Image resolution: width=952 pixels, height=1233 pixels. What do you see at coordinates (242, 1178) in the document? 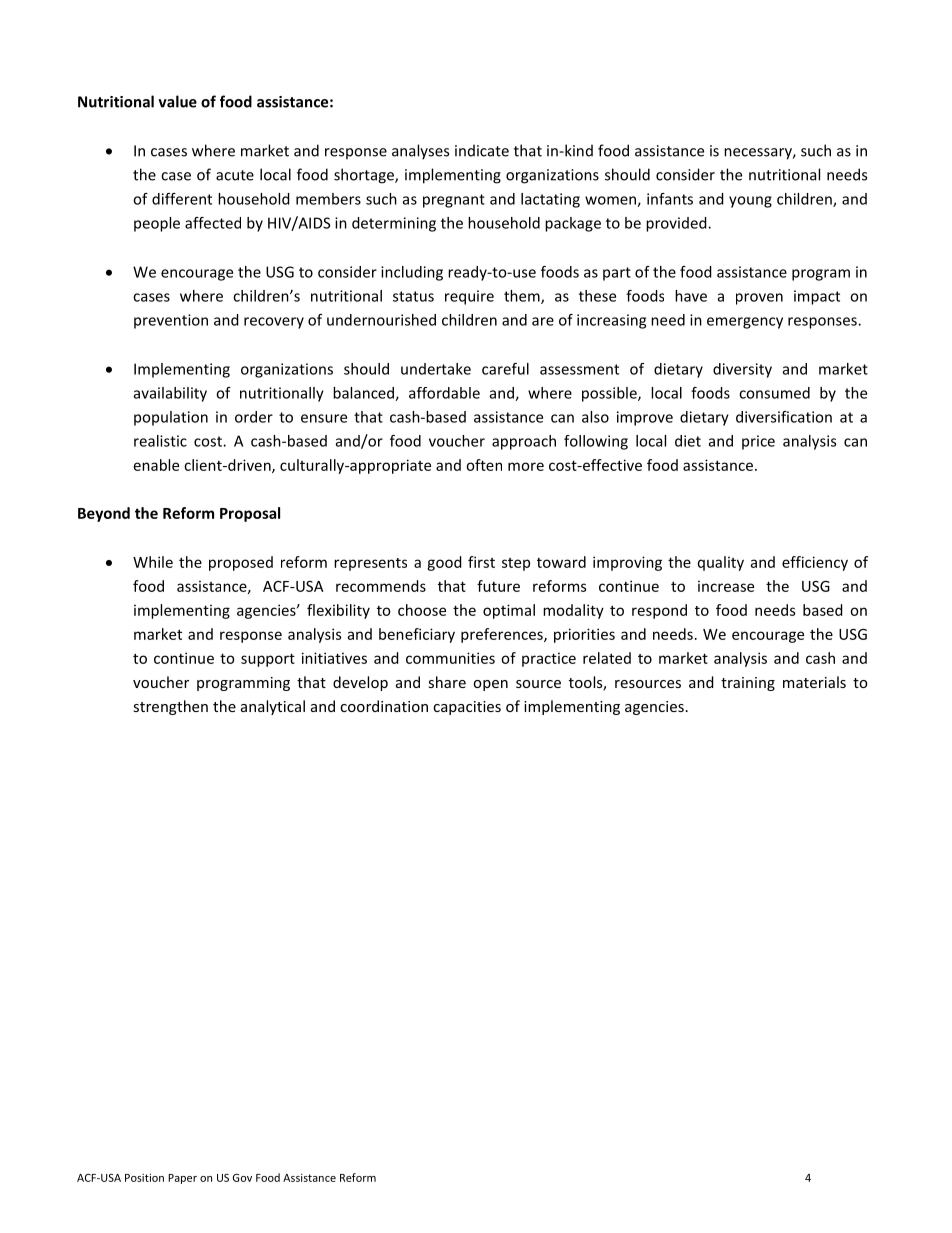
I see `Gov` at bounding box center [242, 1178].
